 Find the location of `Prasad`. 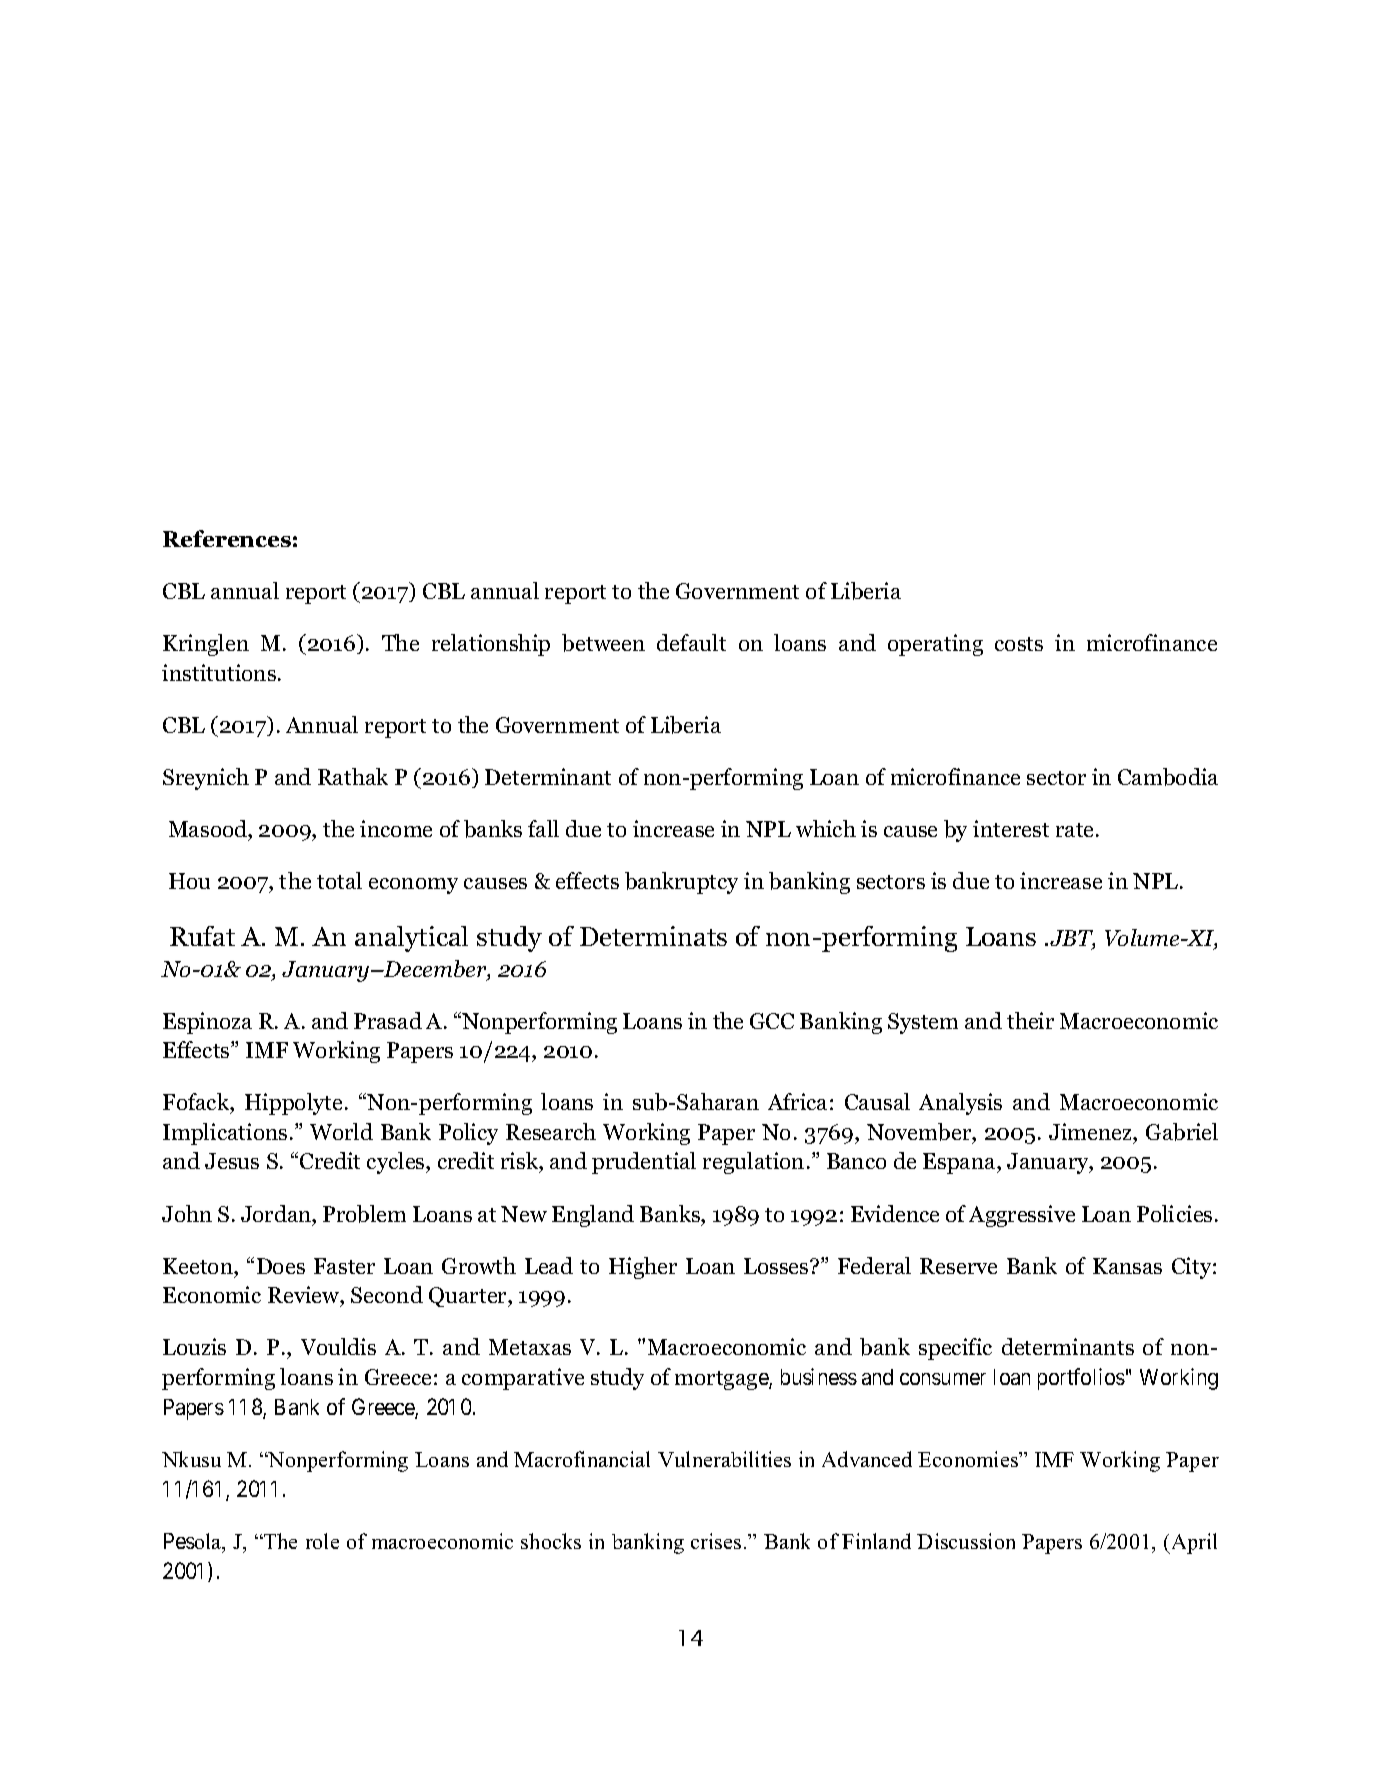

Prasad is located at coordinates (388, 1020).
